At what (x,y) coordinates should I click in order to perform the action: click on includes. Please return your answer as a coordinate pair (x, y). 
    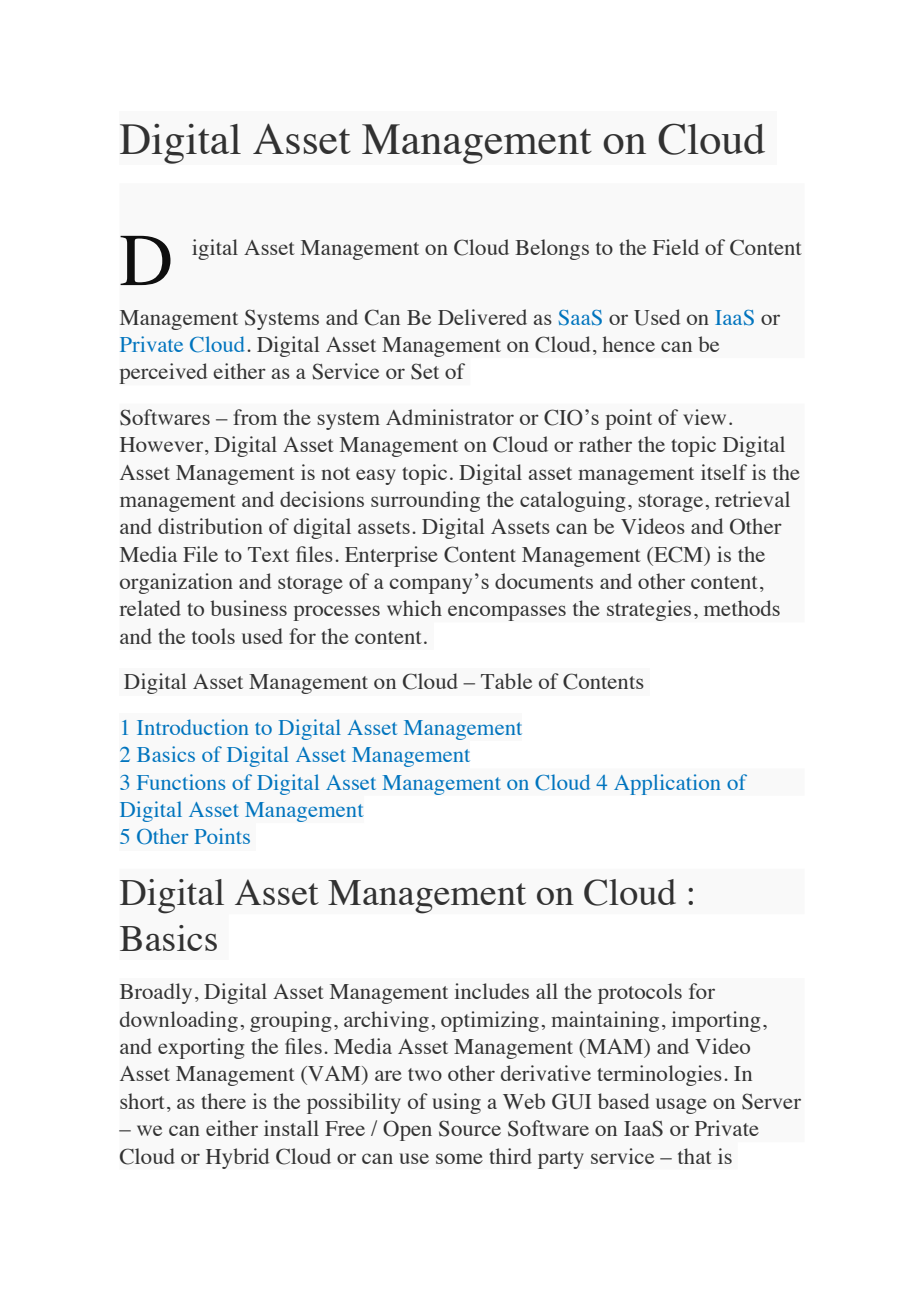
    Looking at the image, I should click on (491, 991).
